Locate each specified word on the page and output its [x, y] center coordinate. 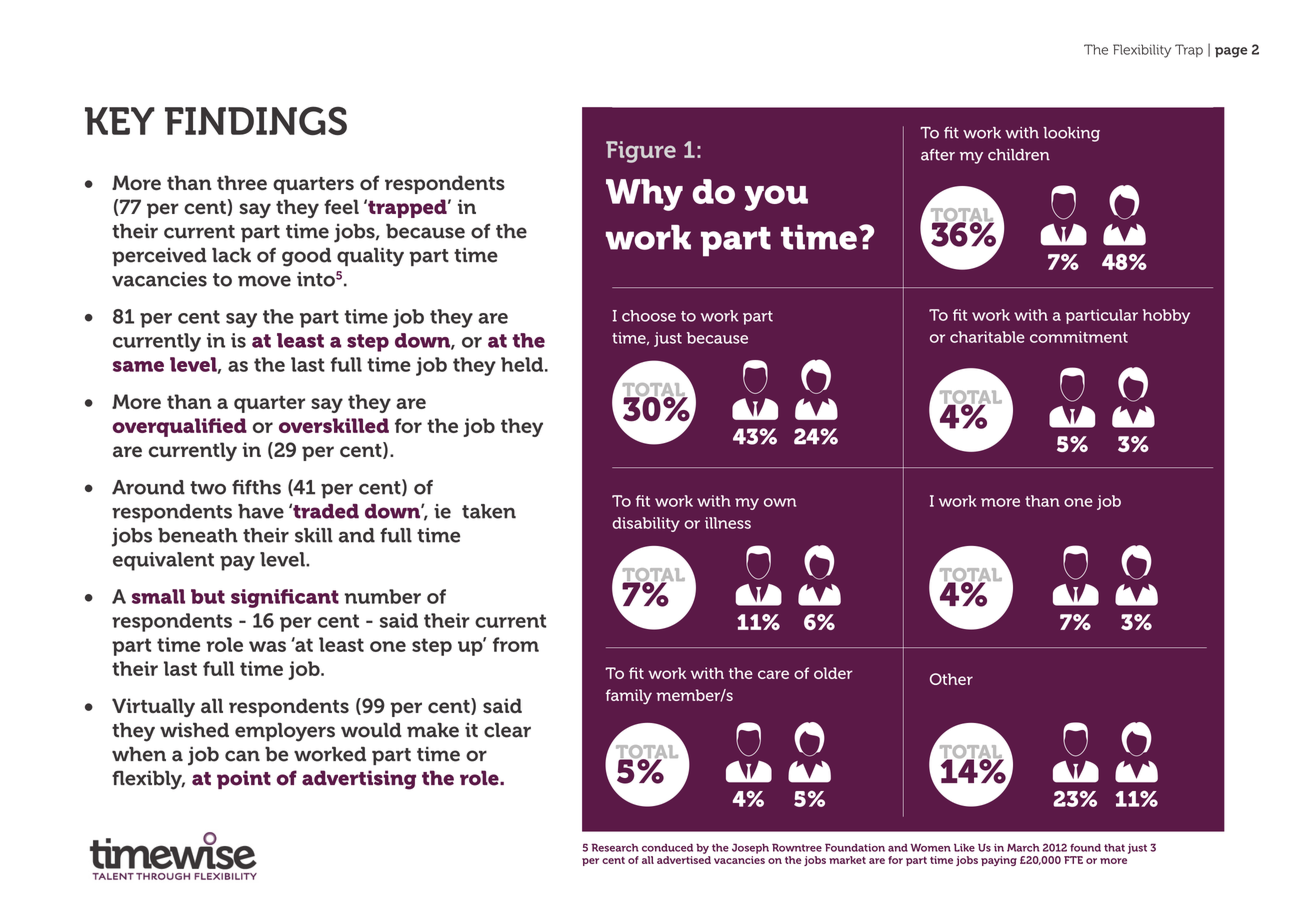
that [1114, 848]
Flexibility [1142, 51]
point [244, 779]
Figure [641, 152]
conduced [667, 847]
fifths [256, 487]
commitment [1079, 337]
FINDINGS [256, 120]
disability [646, 524]
